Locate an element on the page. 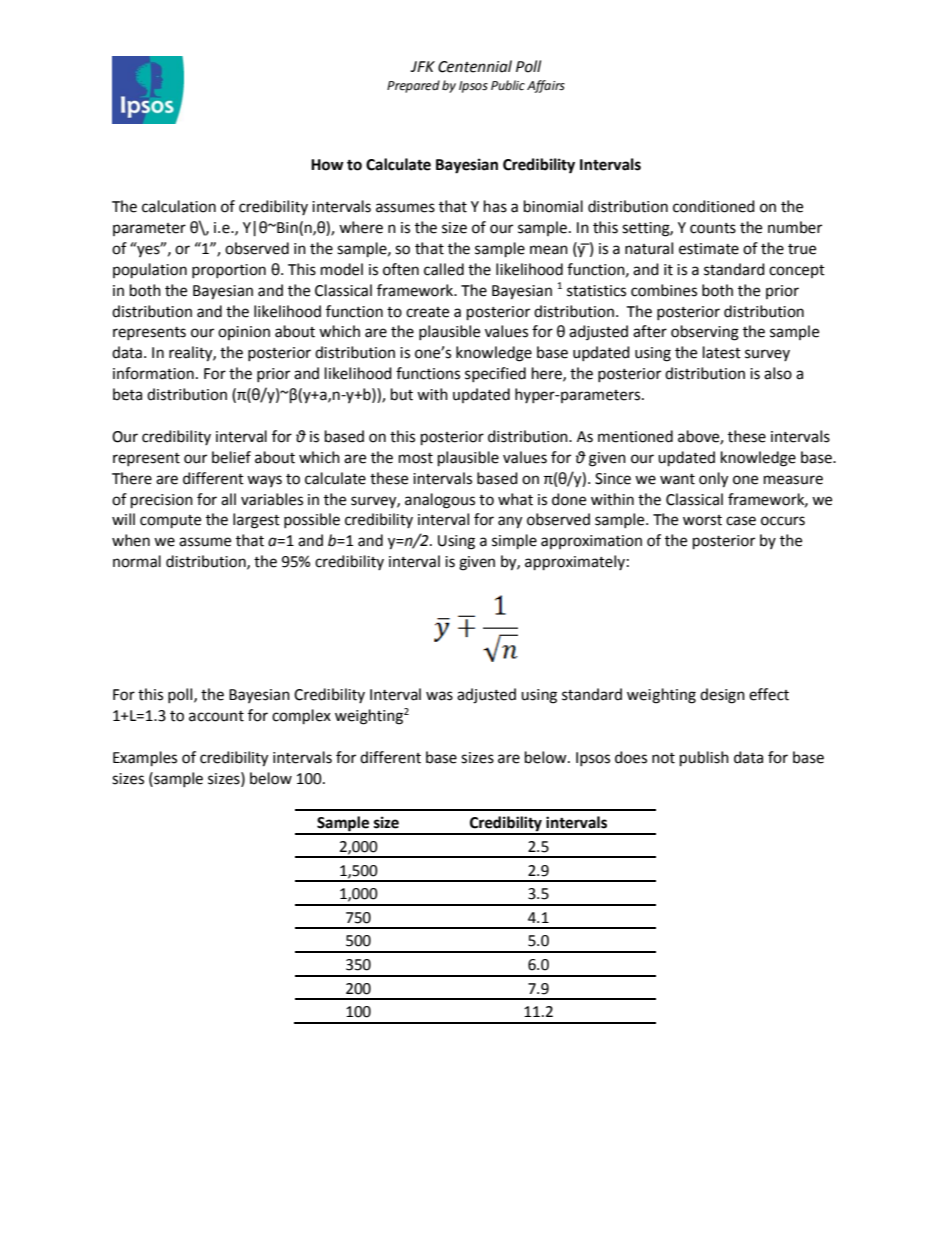 The image size is (952, 1233). was is located at coordinates (439, 696).
